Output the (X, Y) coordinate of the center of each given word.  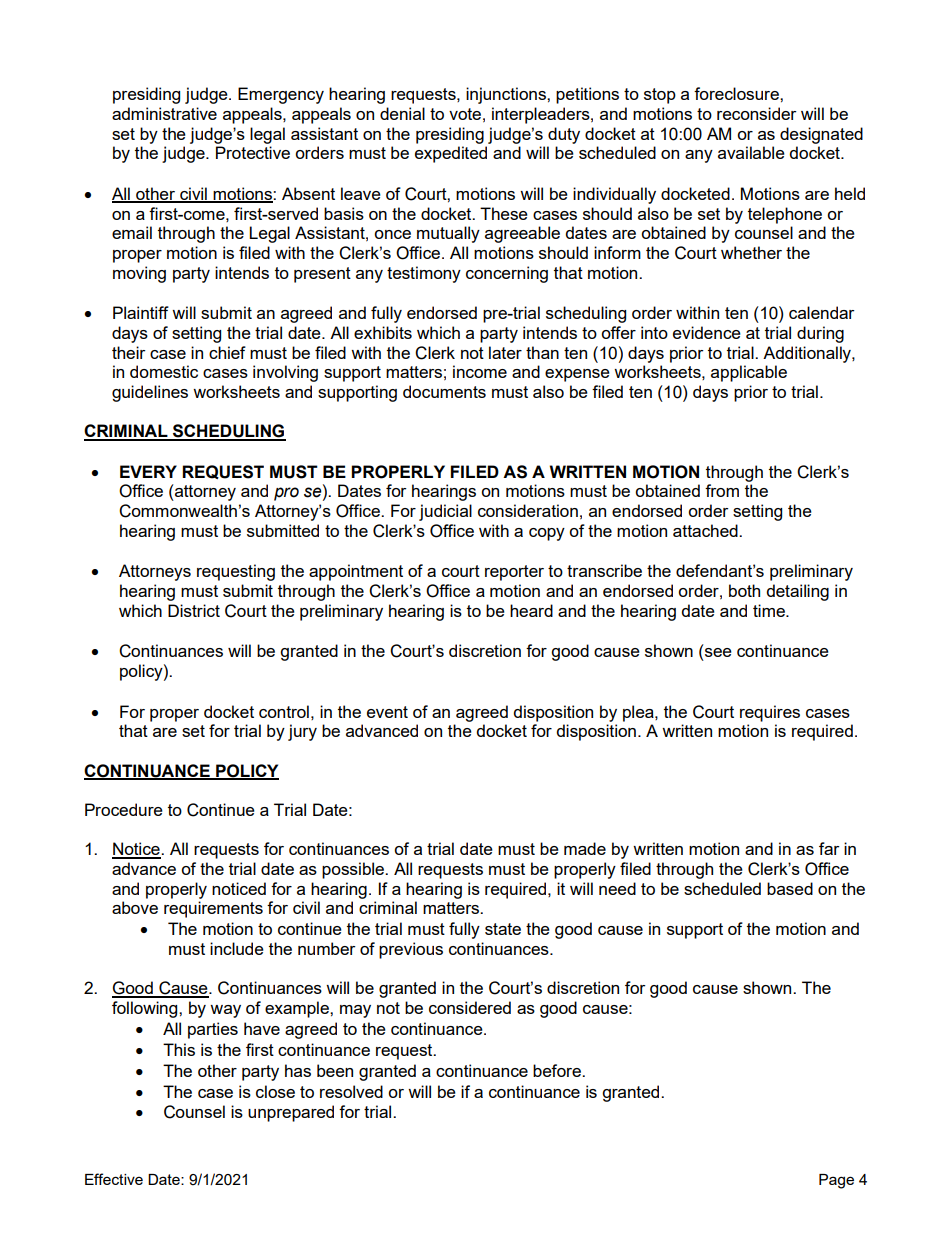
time (770, 610)
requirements (213, 909)
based (790, 888)
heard (531, 610)
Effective (114, 1179)
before (558, 1070)
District (194, 610)
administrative (164, 113)
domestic (164, 371)
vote (465, 114)
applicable (749, 373)
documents (444, 391)
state (503, 929)
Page (836, 1181)
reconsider (757, 113)
